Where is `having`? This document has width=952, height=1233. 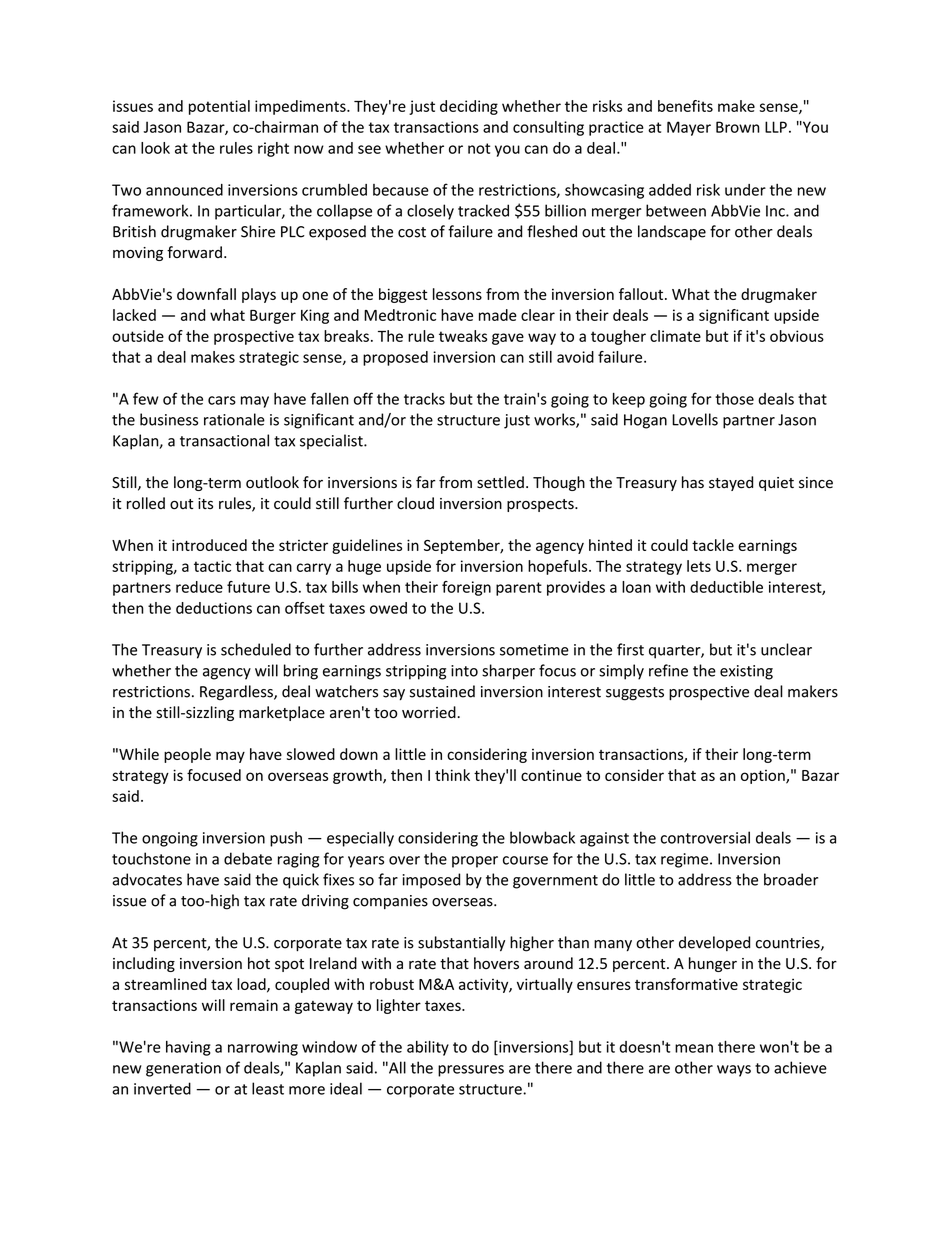
having is located at coordinates (188, 1048).
